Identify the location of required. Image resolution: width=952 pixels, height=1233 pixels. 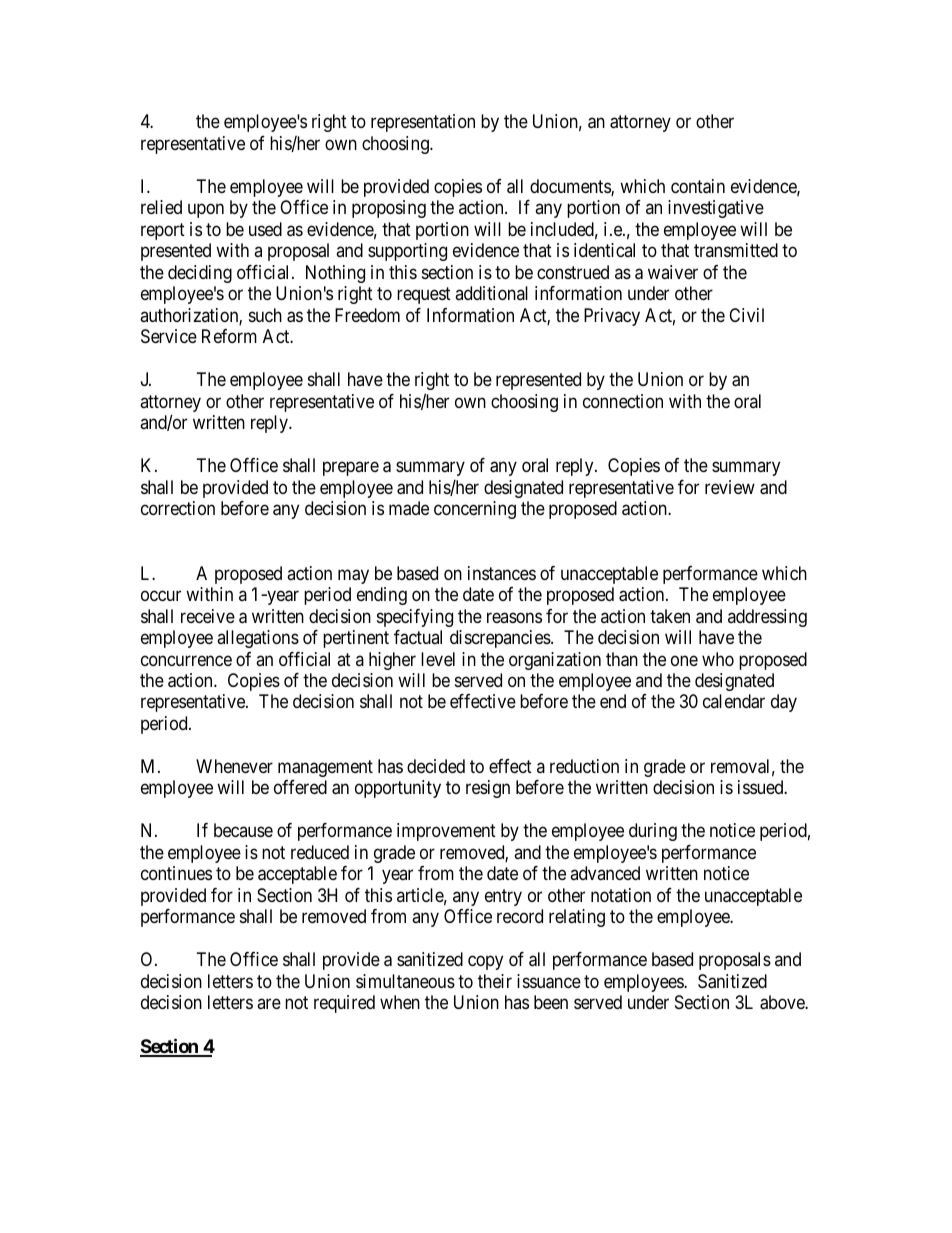
(344, 1004).
